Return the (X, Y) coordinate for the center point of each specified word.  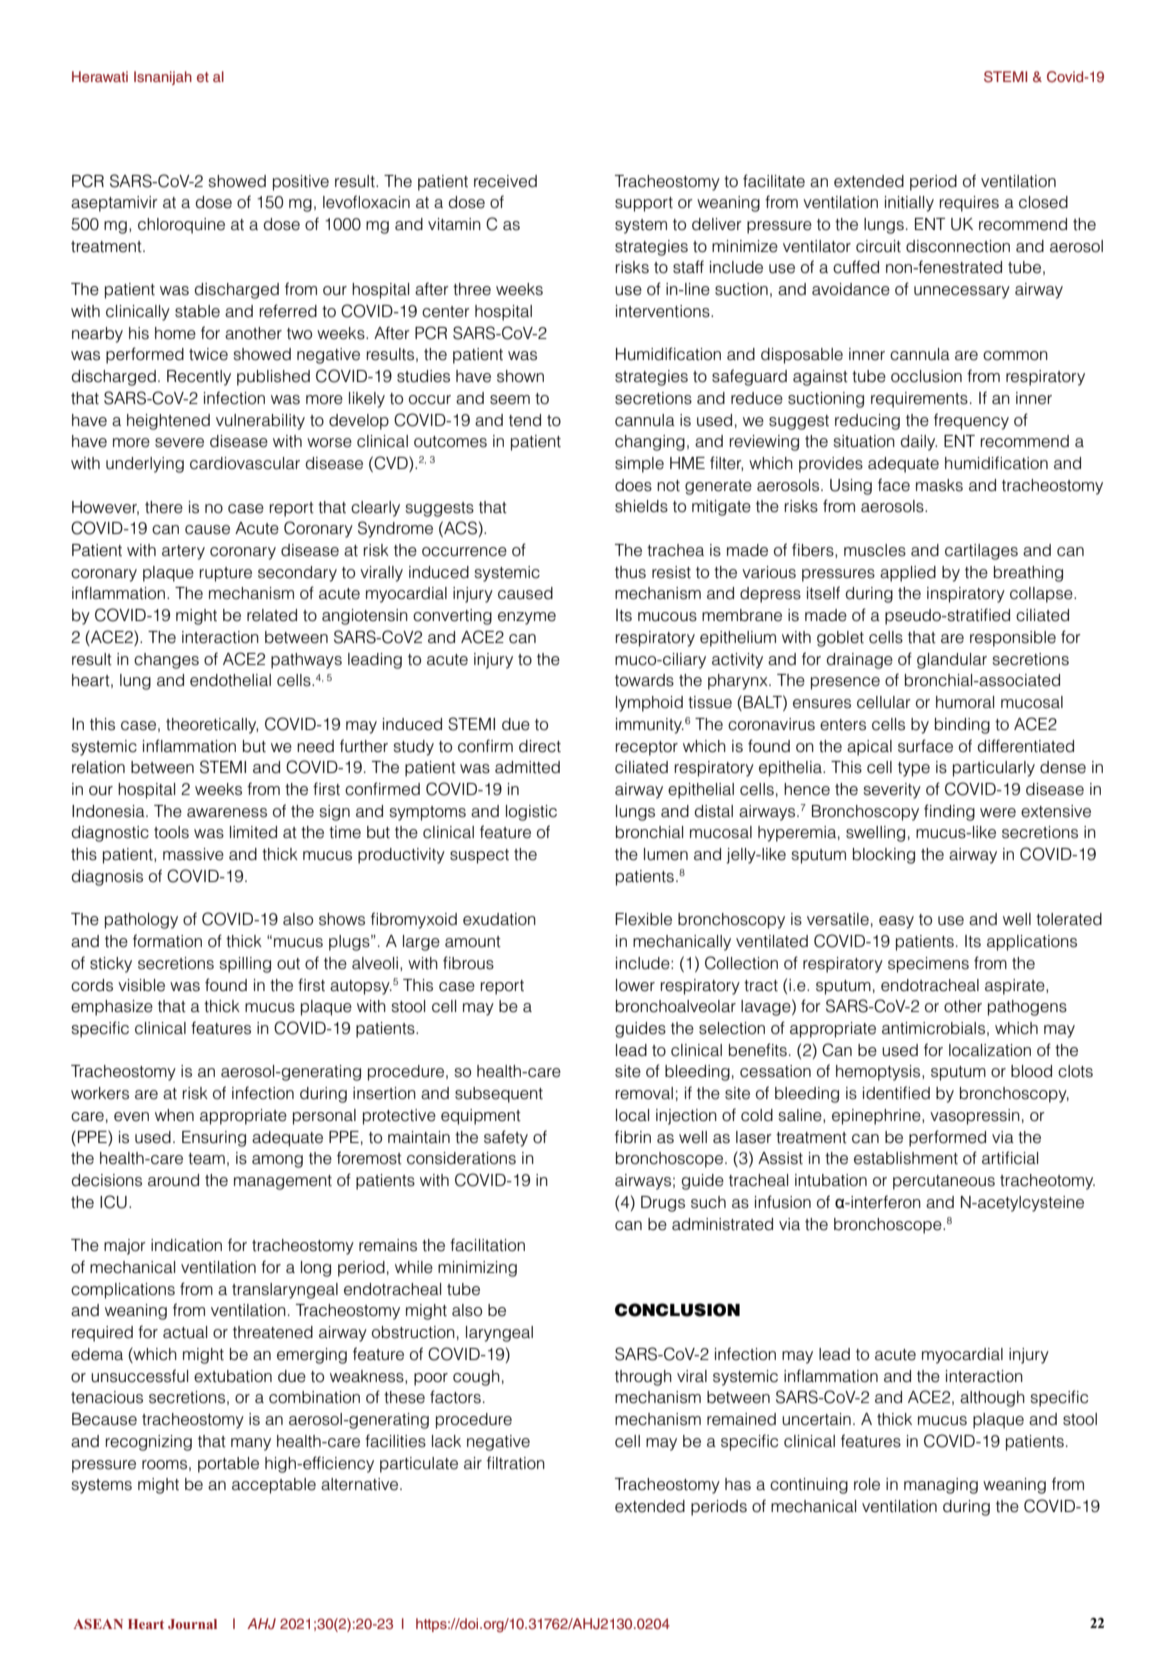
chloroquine (181, 226)
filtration (516, 1463)
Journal (192, 1624)
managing (941, 1486)
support (644, 204)
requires (969, 204)
